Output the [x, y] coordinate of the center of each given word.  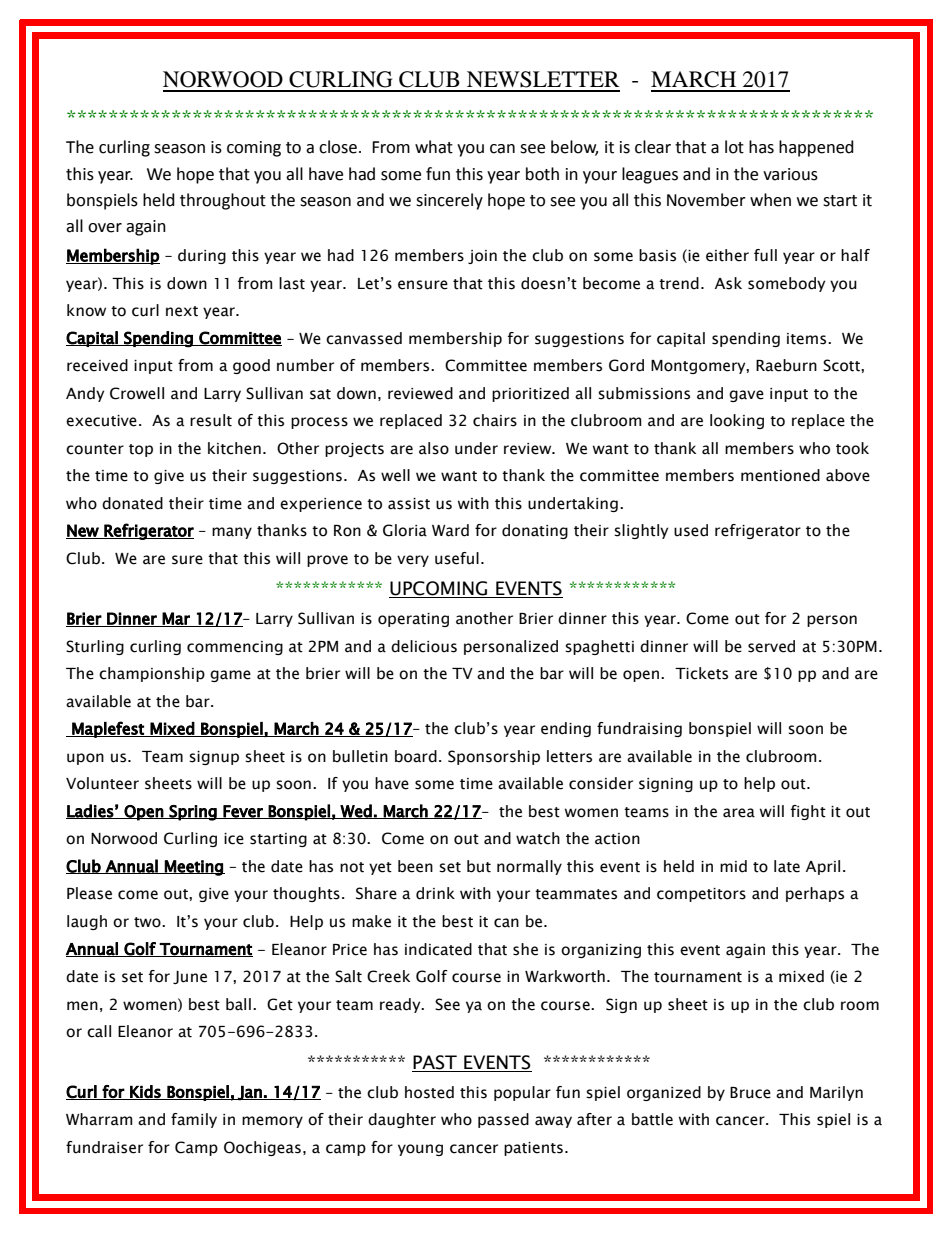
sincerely [449, 201]
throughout [223, 201]
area [739, 813]
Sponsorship [494, 757]
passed [503, 1120]
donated [132, 503]
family [194, 1120]
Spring [193, 813]
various [790, 174]
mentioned [780, 475]
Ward [450, 530]
